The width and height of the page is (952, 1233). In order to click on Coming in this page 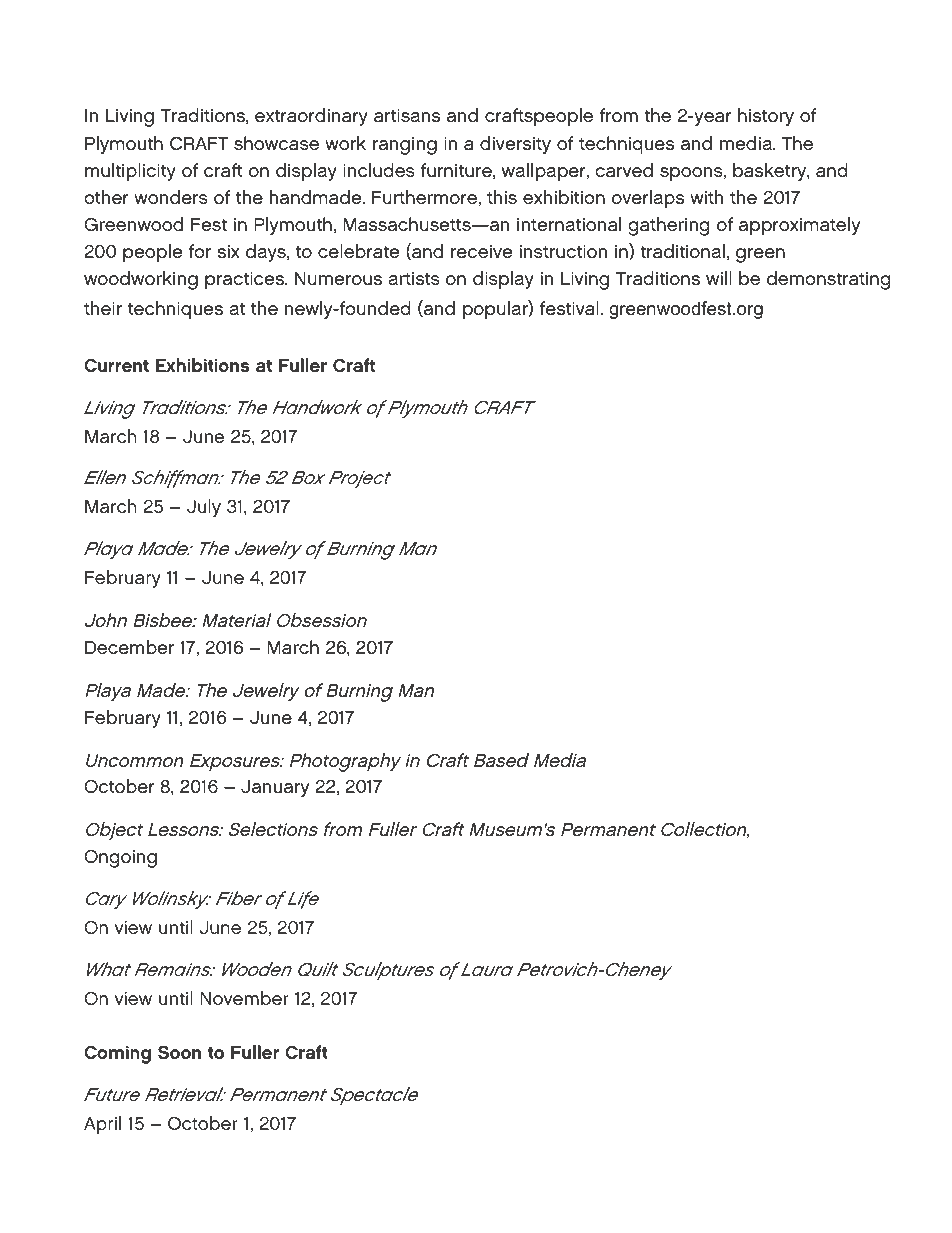, I will do `click(117, 1054)`.
